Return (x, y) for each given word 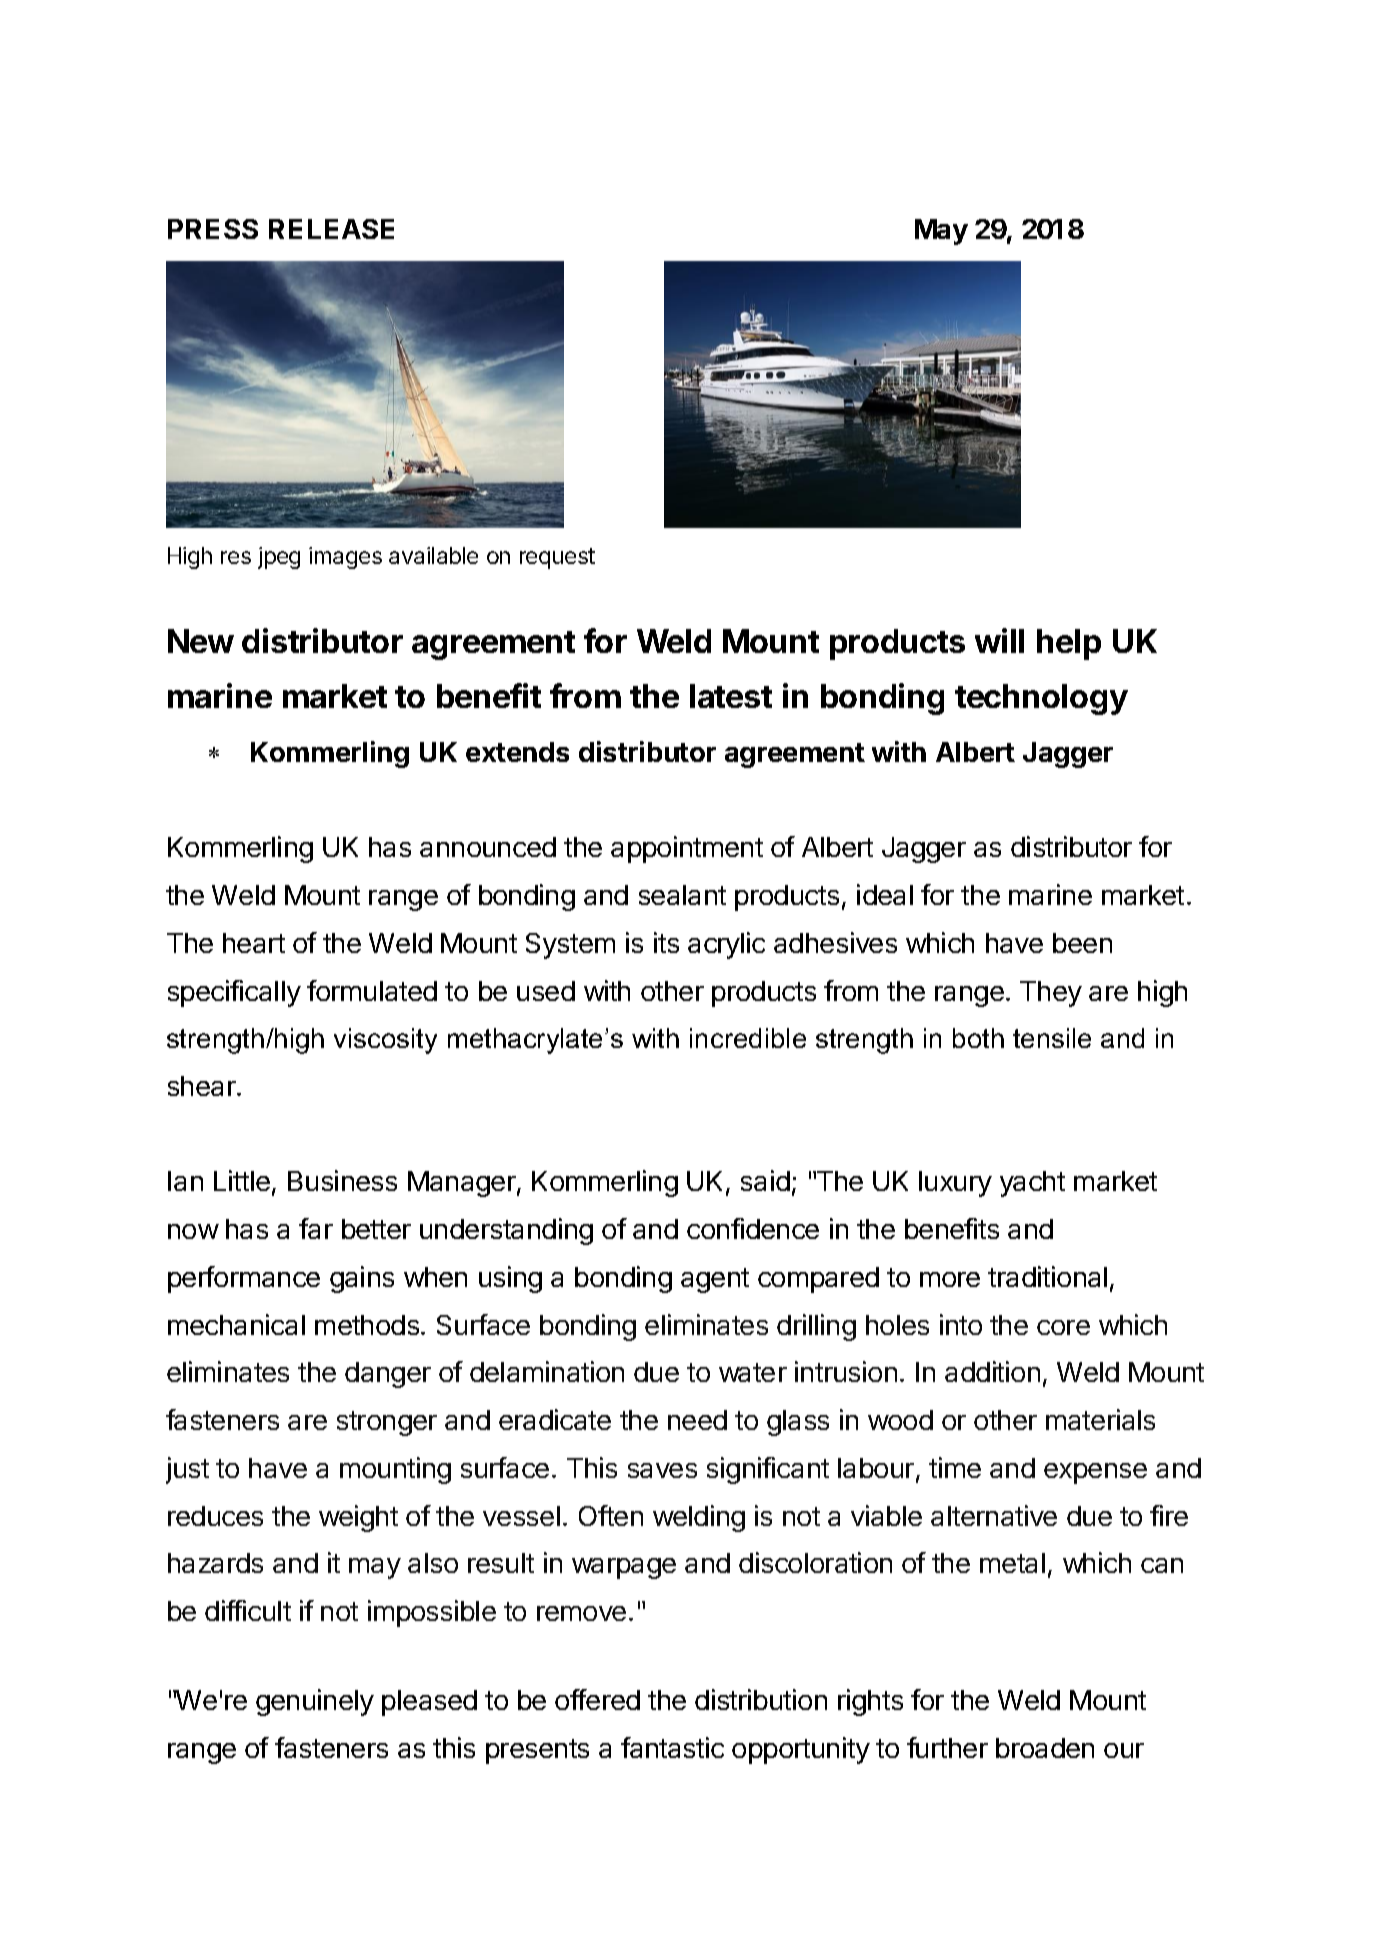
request (557, 558)
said (765, 1180)
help (1069, 644)
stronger (387, 1423)
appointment (687, 849)
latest (731, 696)
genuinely (315, 1702)
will (999, 640)
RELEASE (331, 229)
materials (1100, 1419)
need (697, 1420)
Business (342, 1180)
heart (254, 943)
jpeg (279, 558)
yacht (1032, 1184)
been (1082, 943)
